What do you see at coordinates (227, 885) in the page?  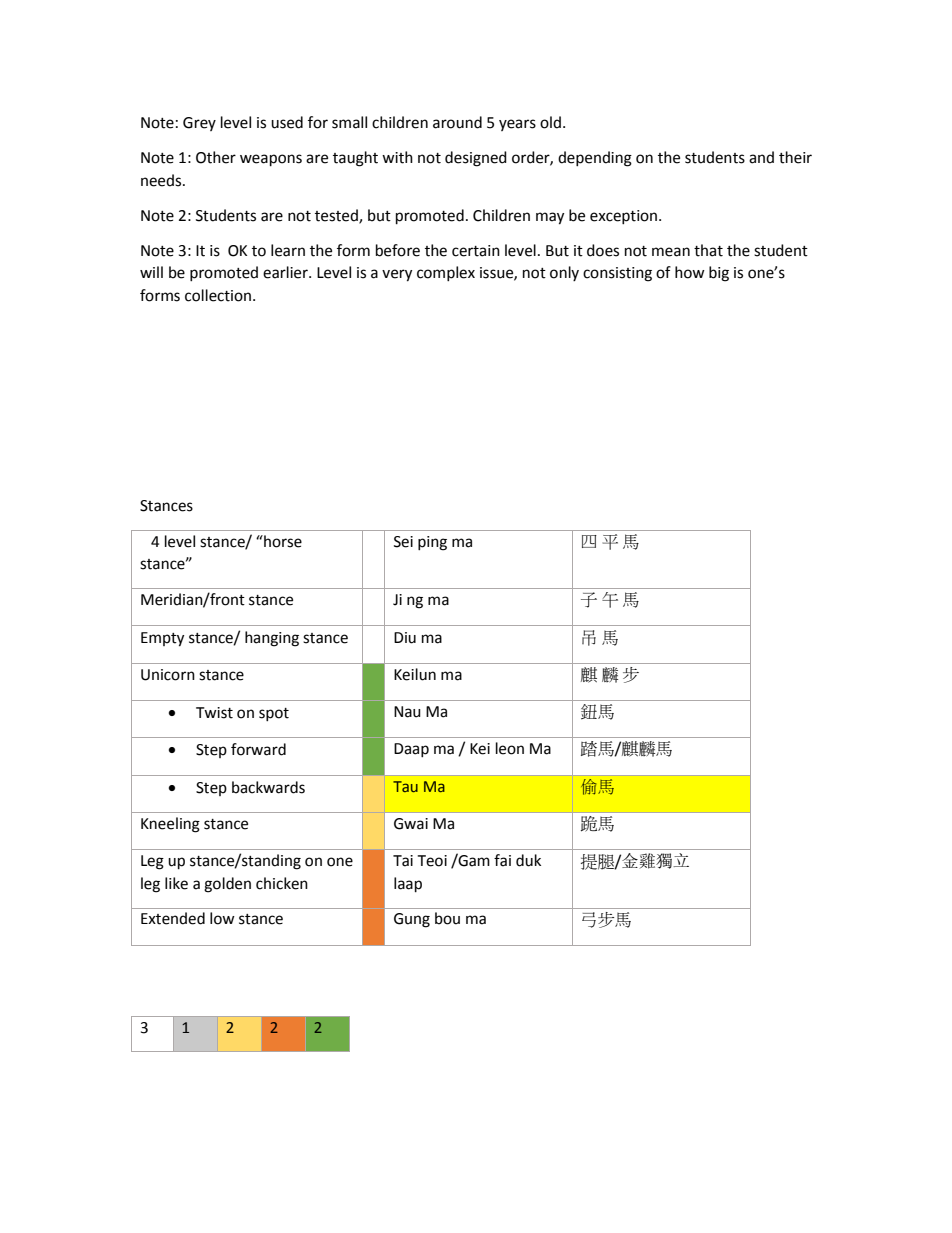 I see `golden` at bounding box center [227, 885].
